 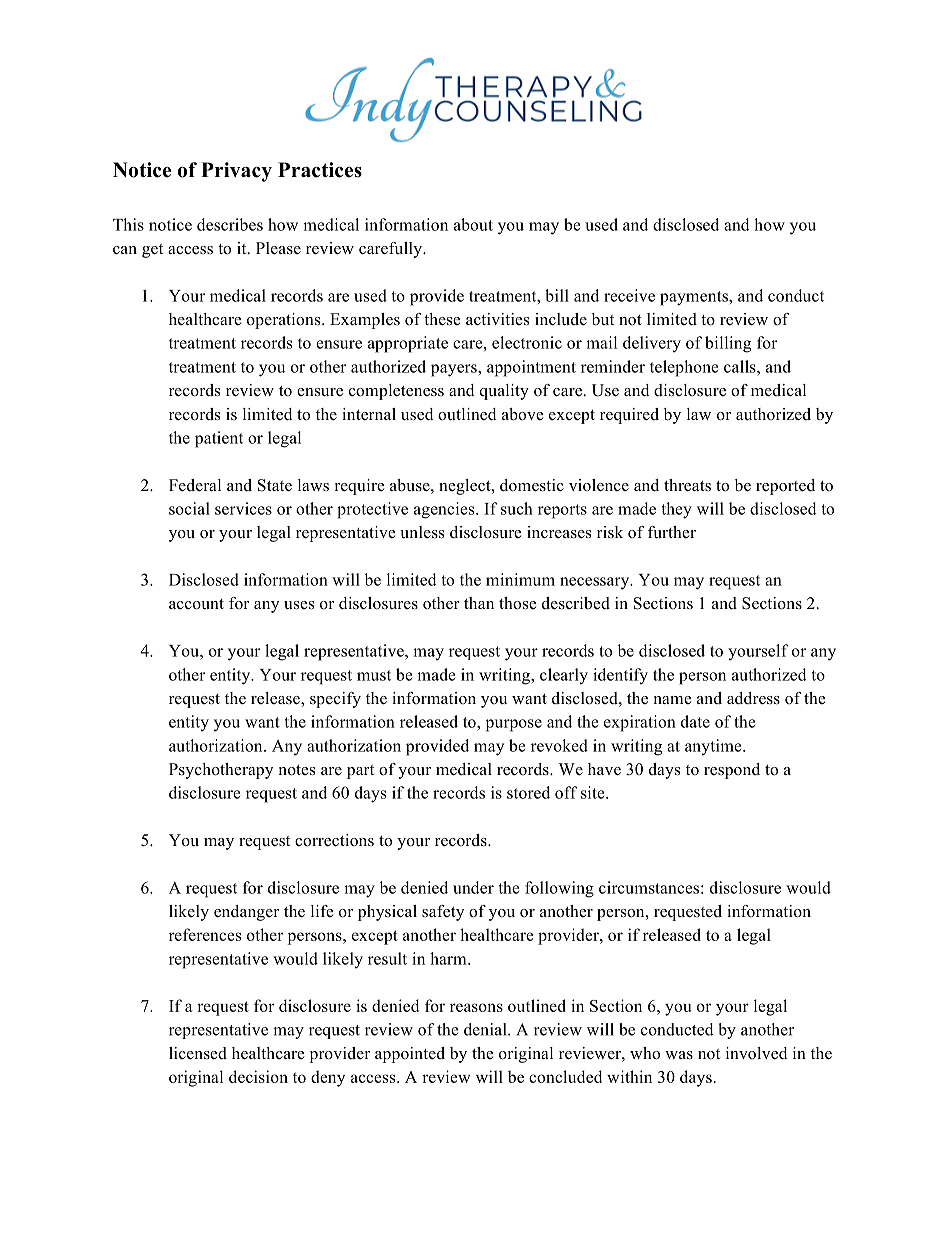 I want to click on than, so click(x=479, y=603).
